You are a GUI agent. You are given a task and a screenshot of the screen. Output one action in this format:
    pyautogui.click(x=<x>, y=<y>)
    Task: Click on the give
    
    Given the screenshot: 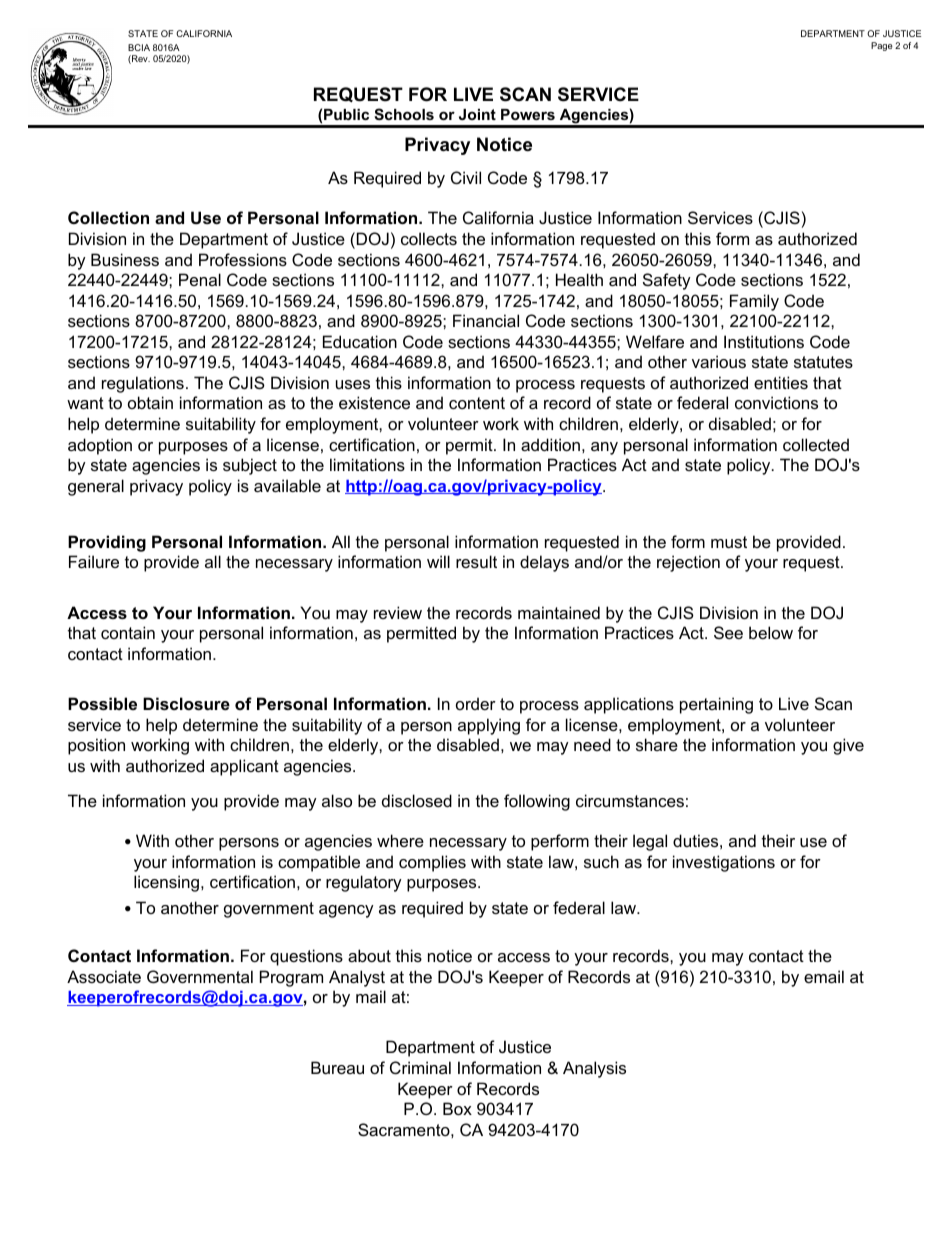 What is the action you would take?
    pyautogui.click(x=848, y=746)
